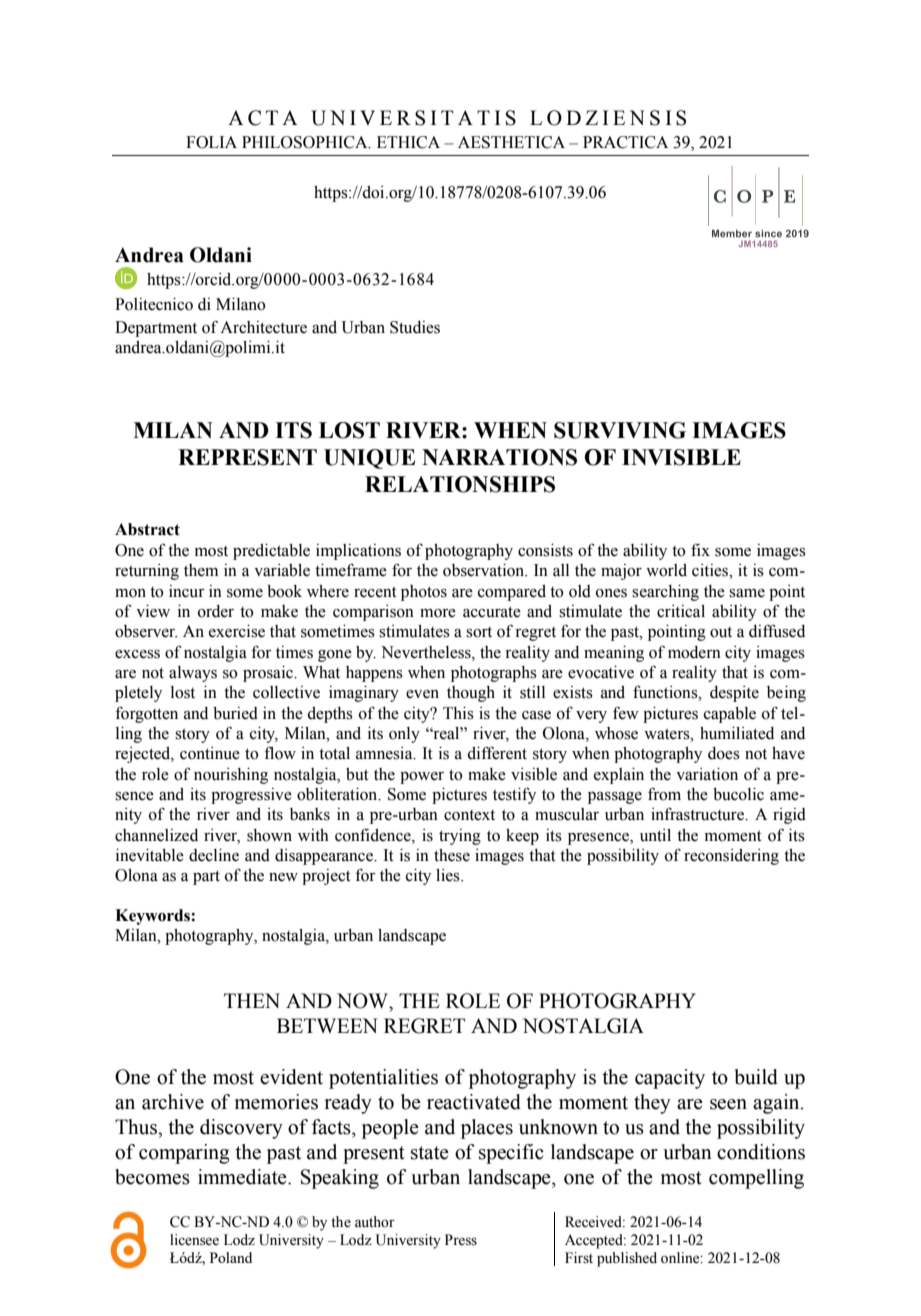 The height and width of the document is (1316, 921). I want to click on Press, so click(461, 1240).
